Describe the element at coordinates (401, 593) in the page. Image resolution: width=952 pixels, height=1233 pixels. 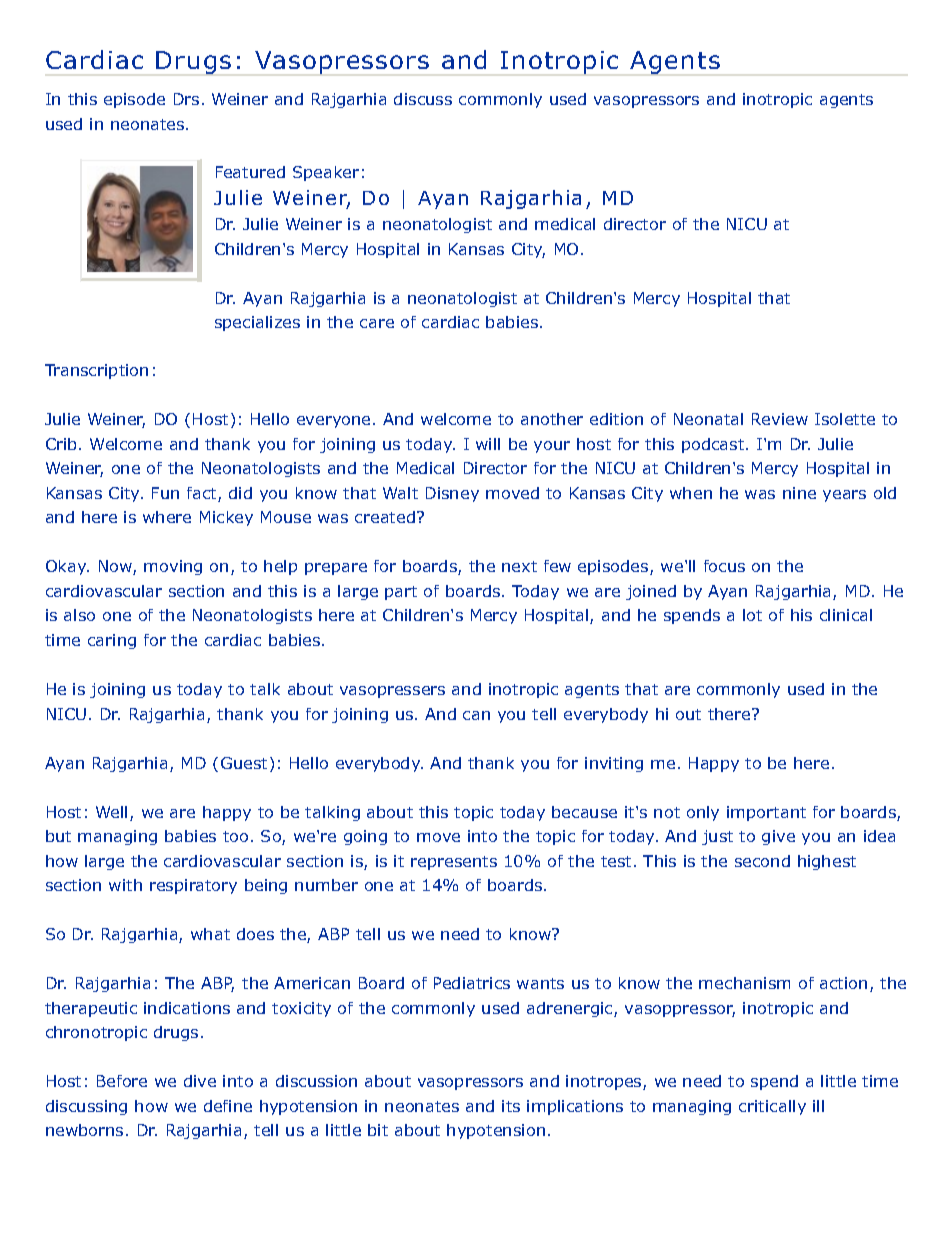
I see `part` at that location.
